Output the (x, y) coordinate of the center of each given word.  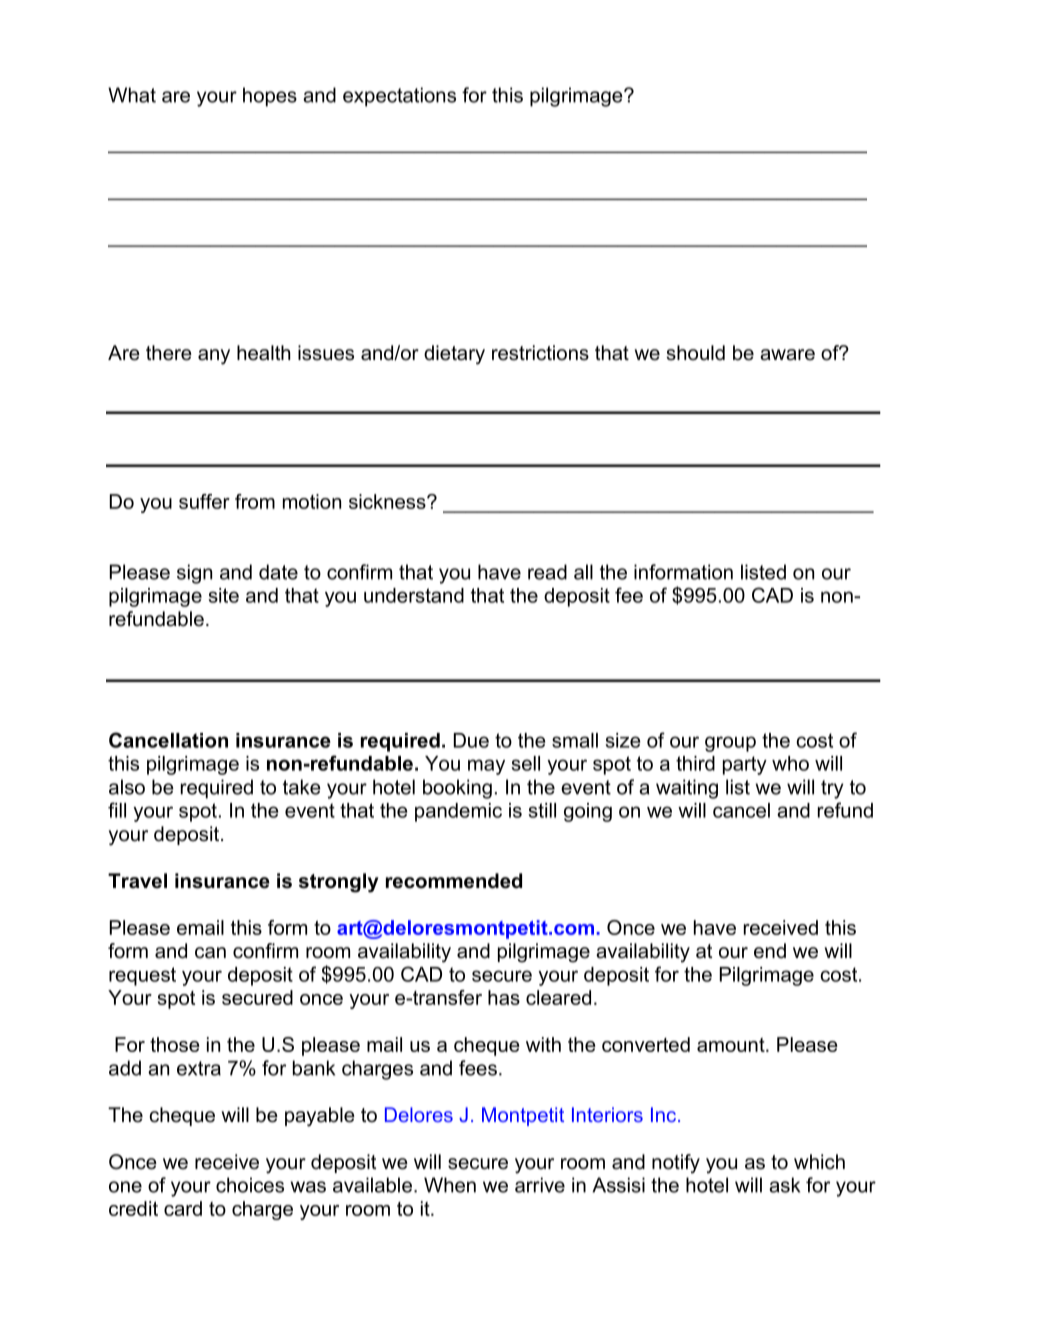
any (214, 357)
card (183, 1208)
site (223, 595)
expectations (399, 97)
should (695, 353)
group (730, 744)
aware (787, 355)
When (450, 1185)
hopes (270, 97)
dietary (454, 355)
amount (732, 1045)
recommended (454, 881)
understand (414, 595)
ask (784, 1185)
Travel (137, 881)
